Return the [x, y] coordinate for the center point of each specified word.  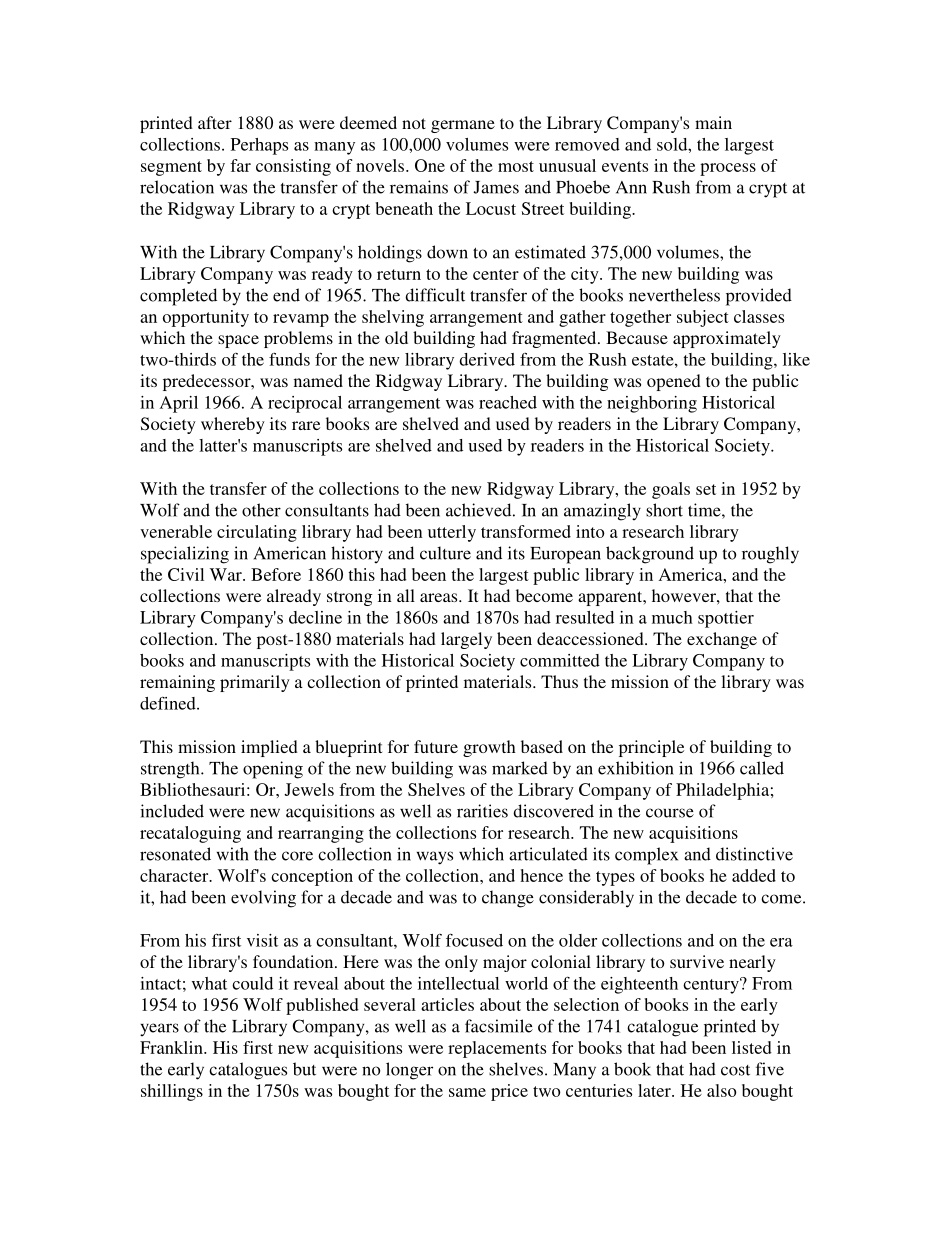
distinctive [754, 854]
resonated [175, 854]
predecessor [208, 382]
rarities [482, 811]
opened [674, 382]
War [227, 574]
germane [463, 126]
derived [487, 359]
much [672, 617]
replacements [497, 1049]
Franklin [172, 1047]
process [728, 169]
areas [440, 597]
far [240, 165]
